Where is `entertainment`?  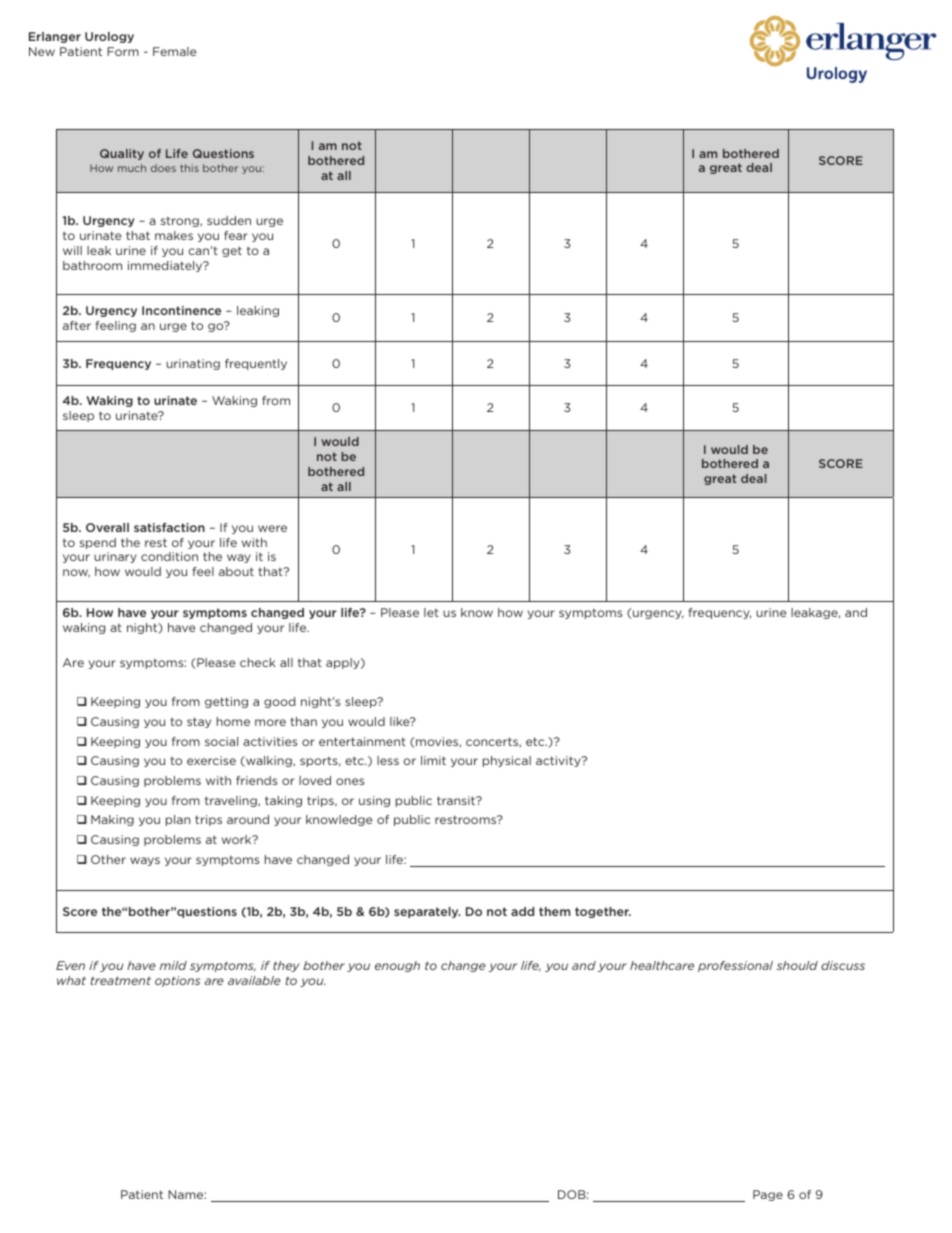
entertainment is located at coordinates (362, 741).
